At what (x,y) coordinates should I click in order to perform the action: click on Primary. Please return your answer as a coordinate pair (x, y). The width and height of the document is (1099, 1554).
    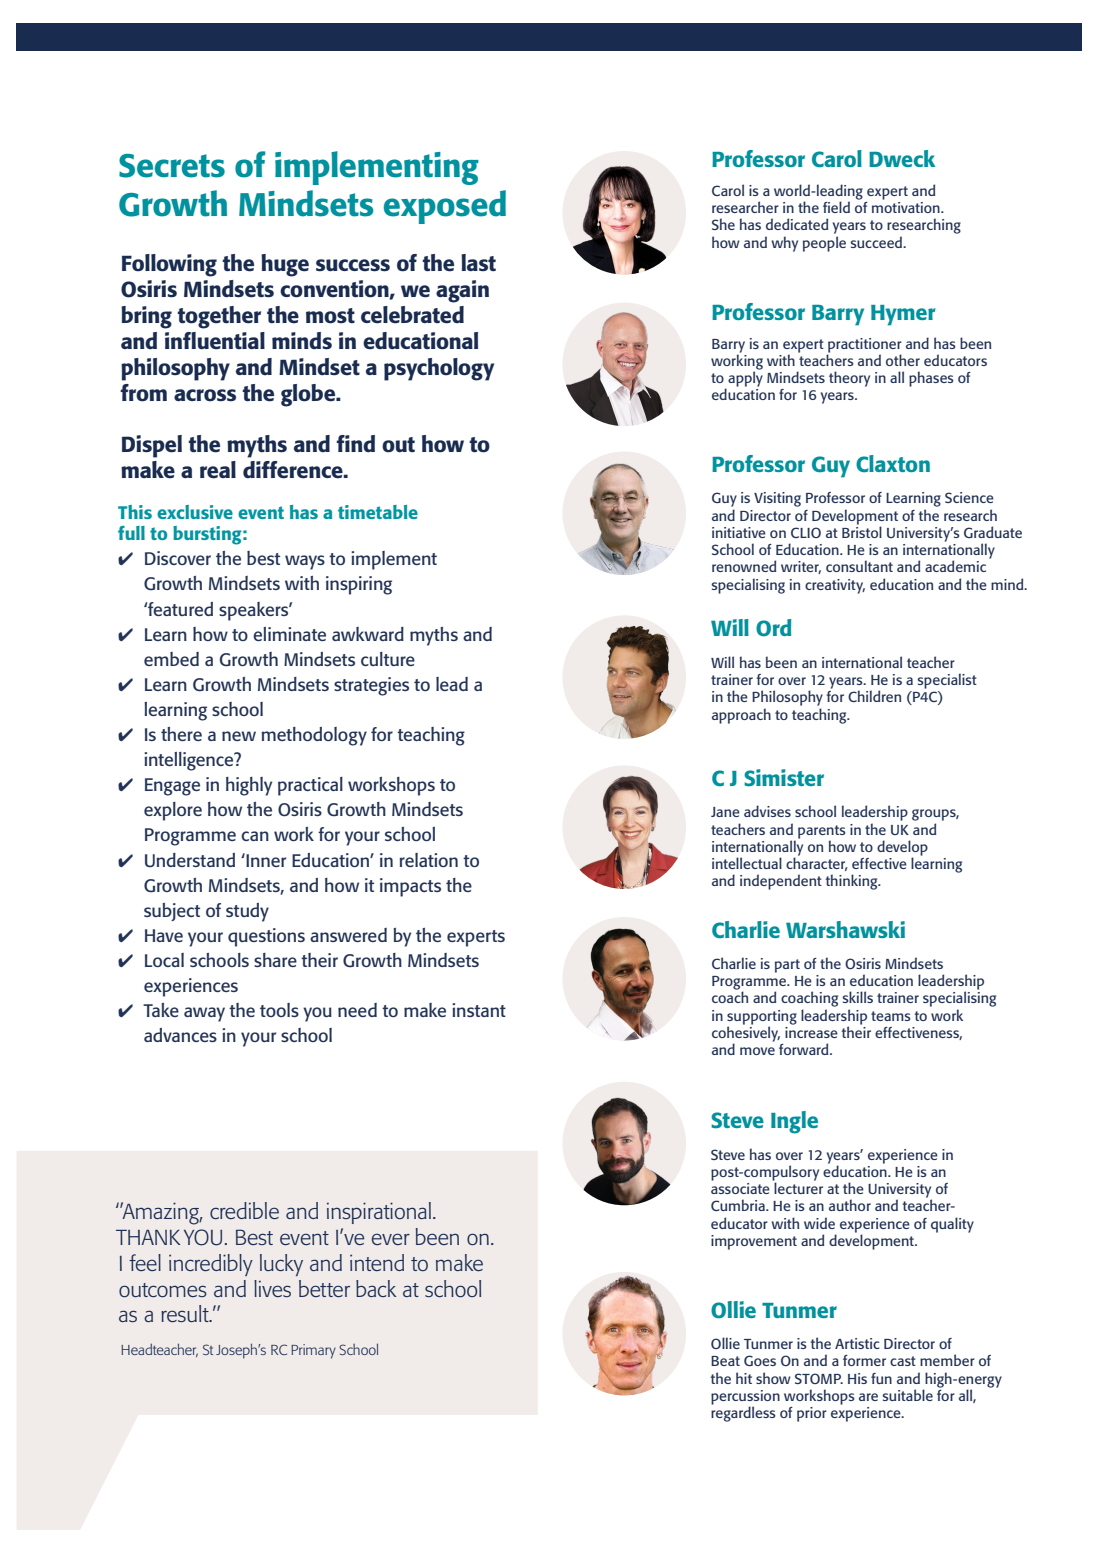
    Looking at the image, I should click on (313, 1351).
